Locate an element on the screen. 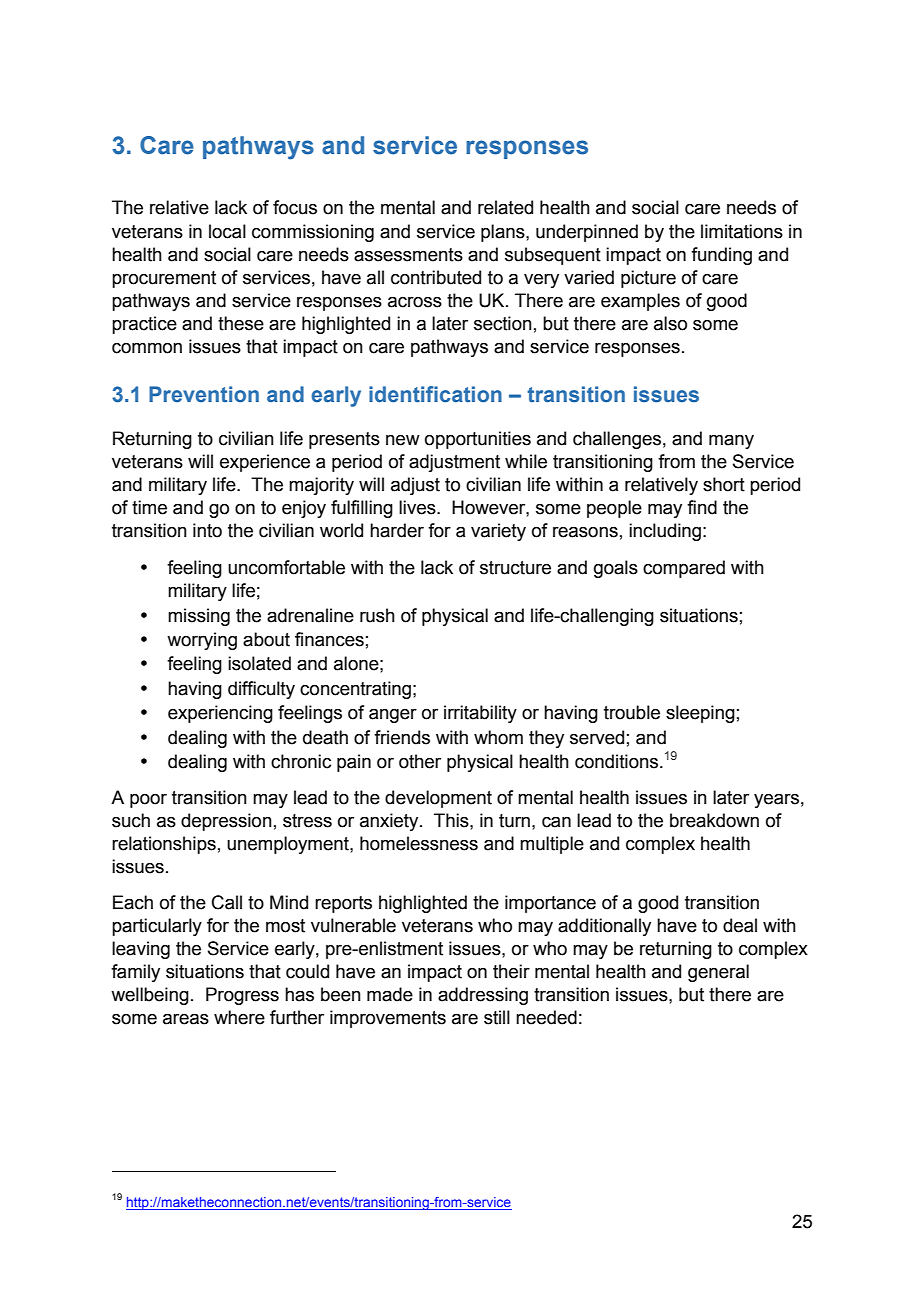 This screenshot has width=924, height=1308. Progress is located at coordinates (242, 996).
